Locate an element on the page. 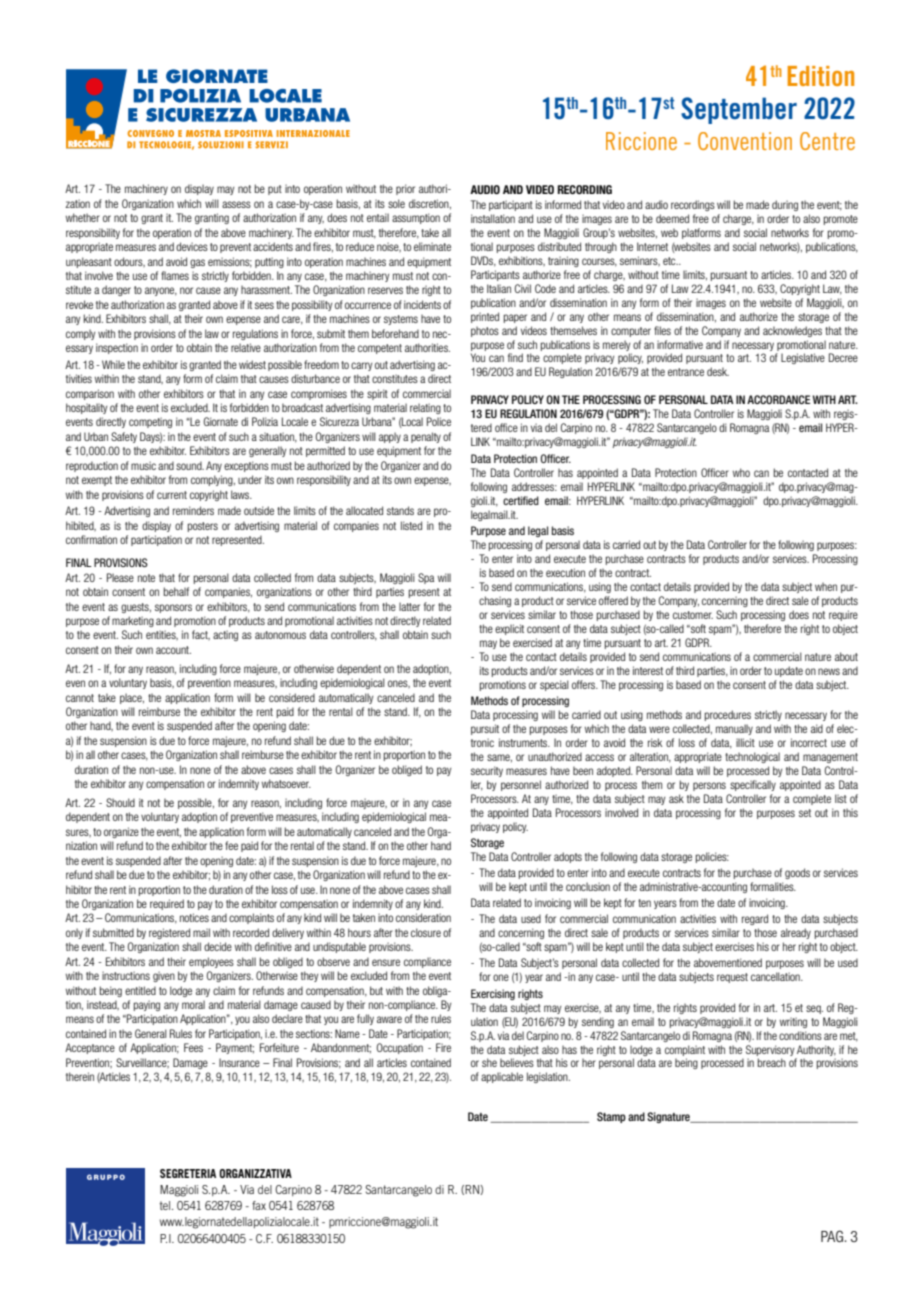  penalty is located at coordinates (426, 437).
